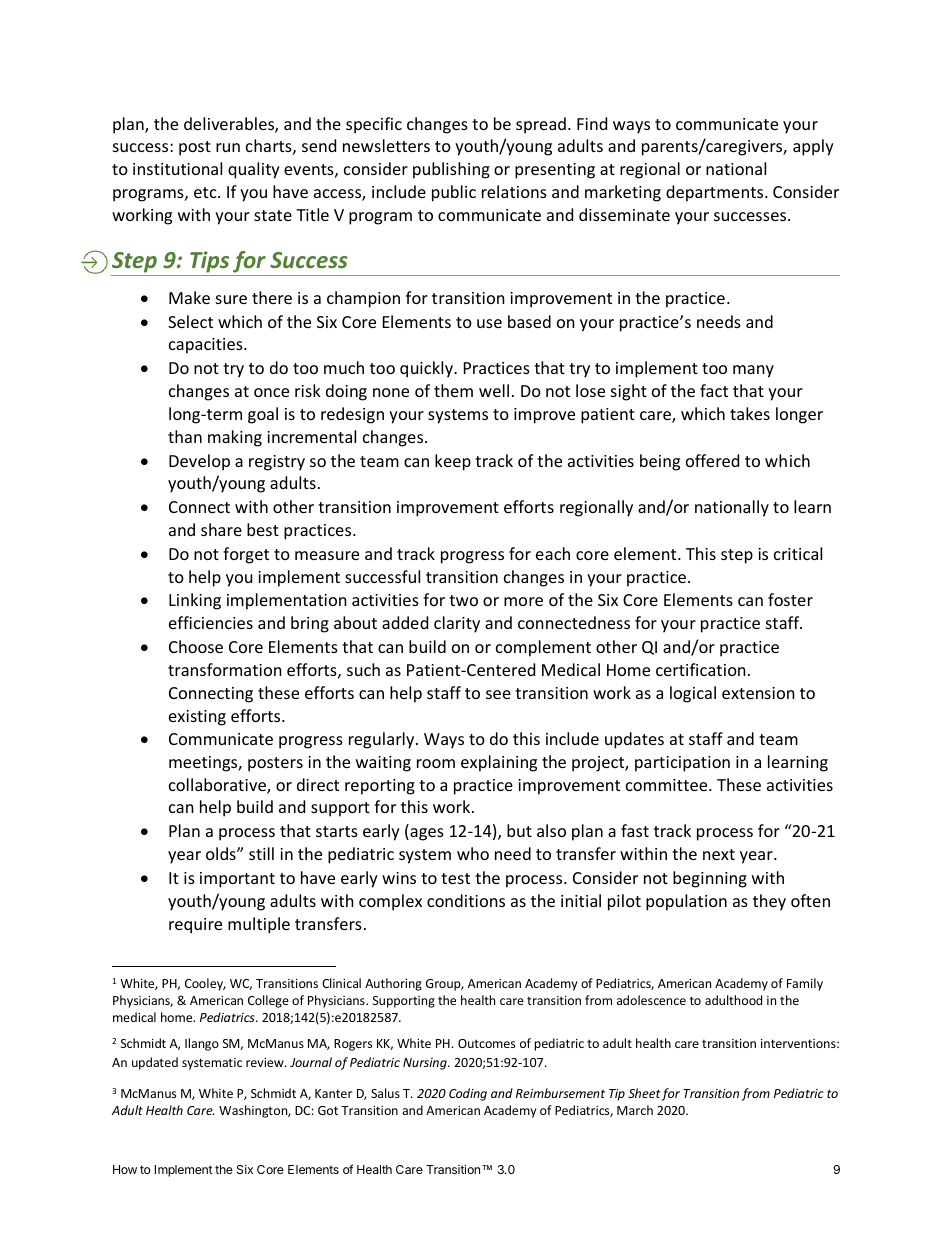 Image resolution: width=952 pixels, height=1233 pixels. What do you see at coordinates (207, 346) in the screenshot?
I see `capacities` at bounding box center [207, 346].
